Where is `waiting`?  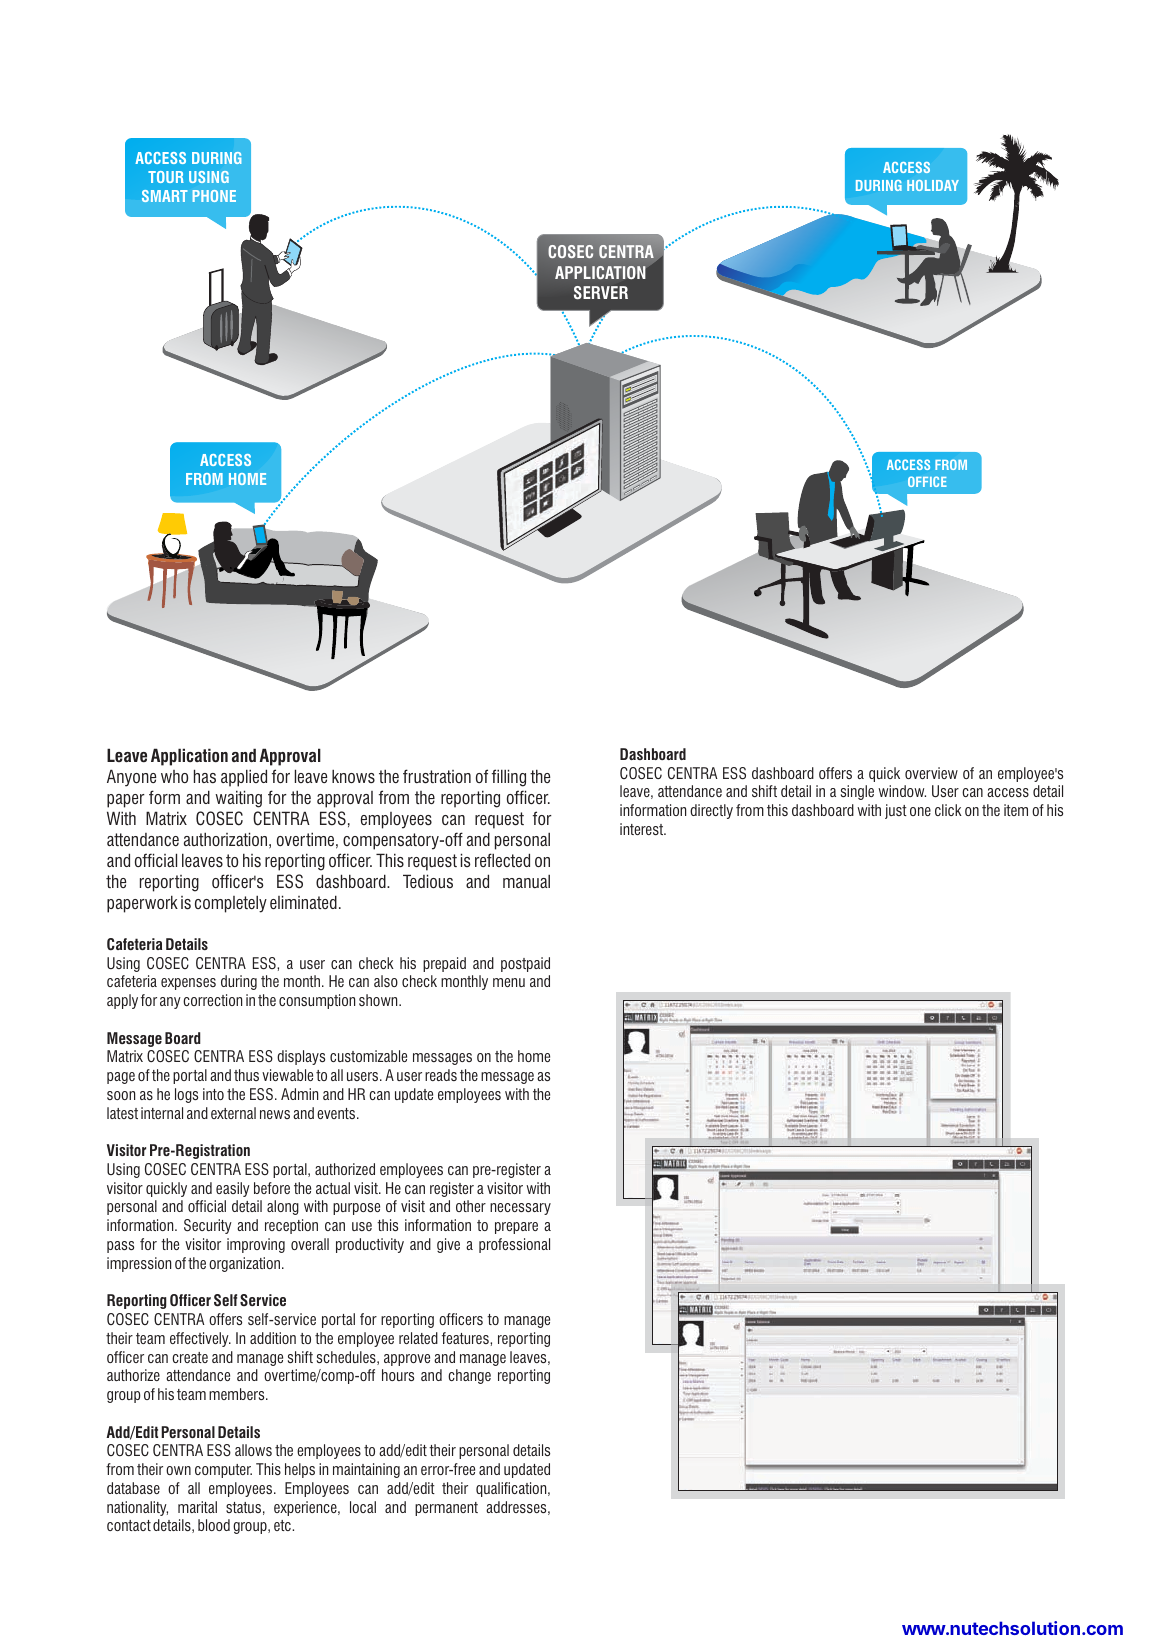
waiting is located at coordinates (238, 799).
